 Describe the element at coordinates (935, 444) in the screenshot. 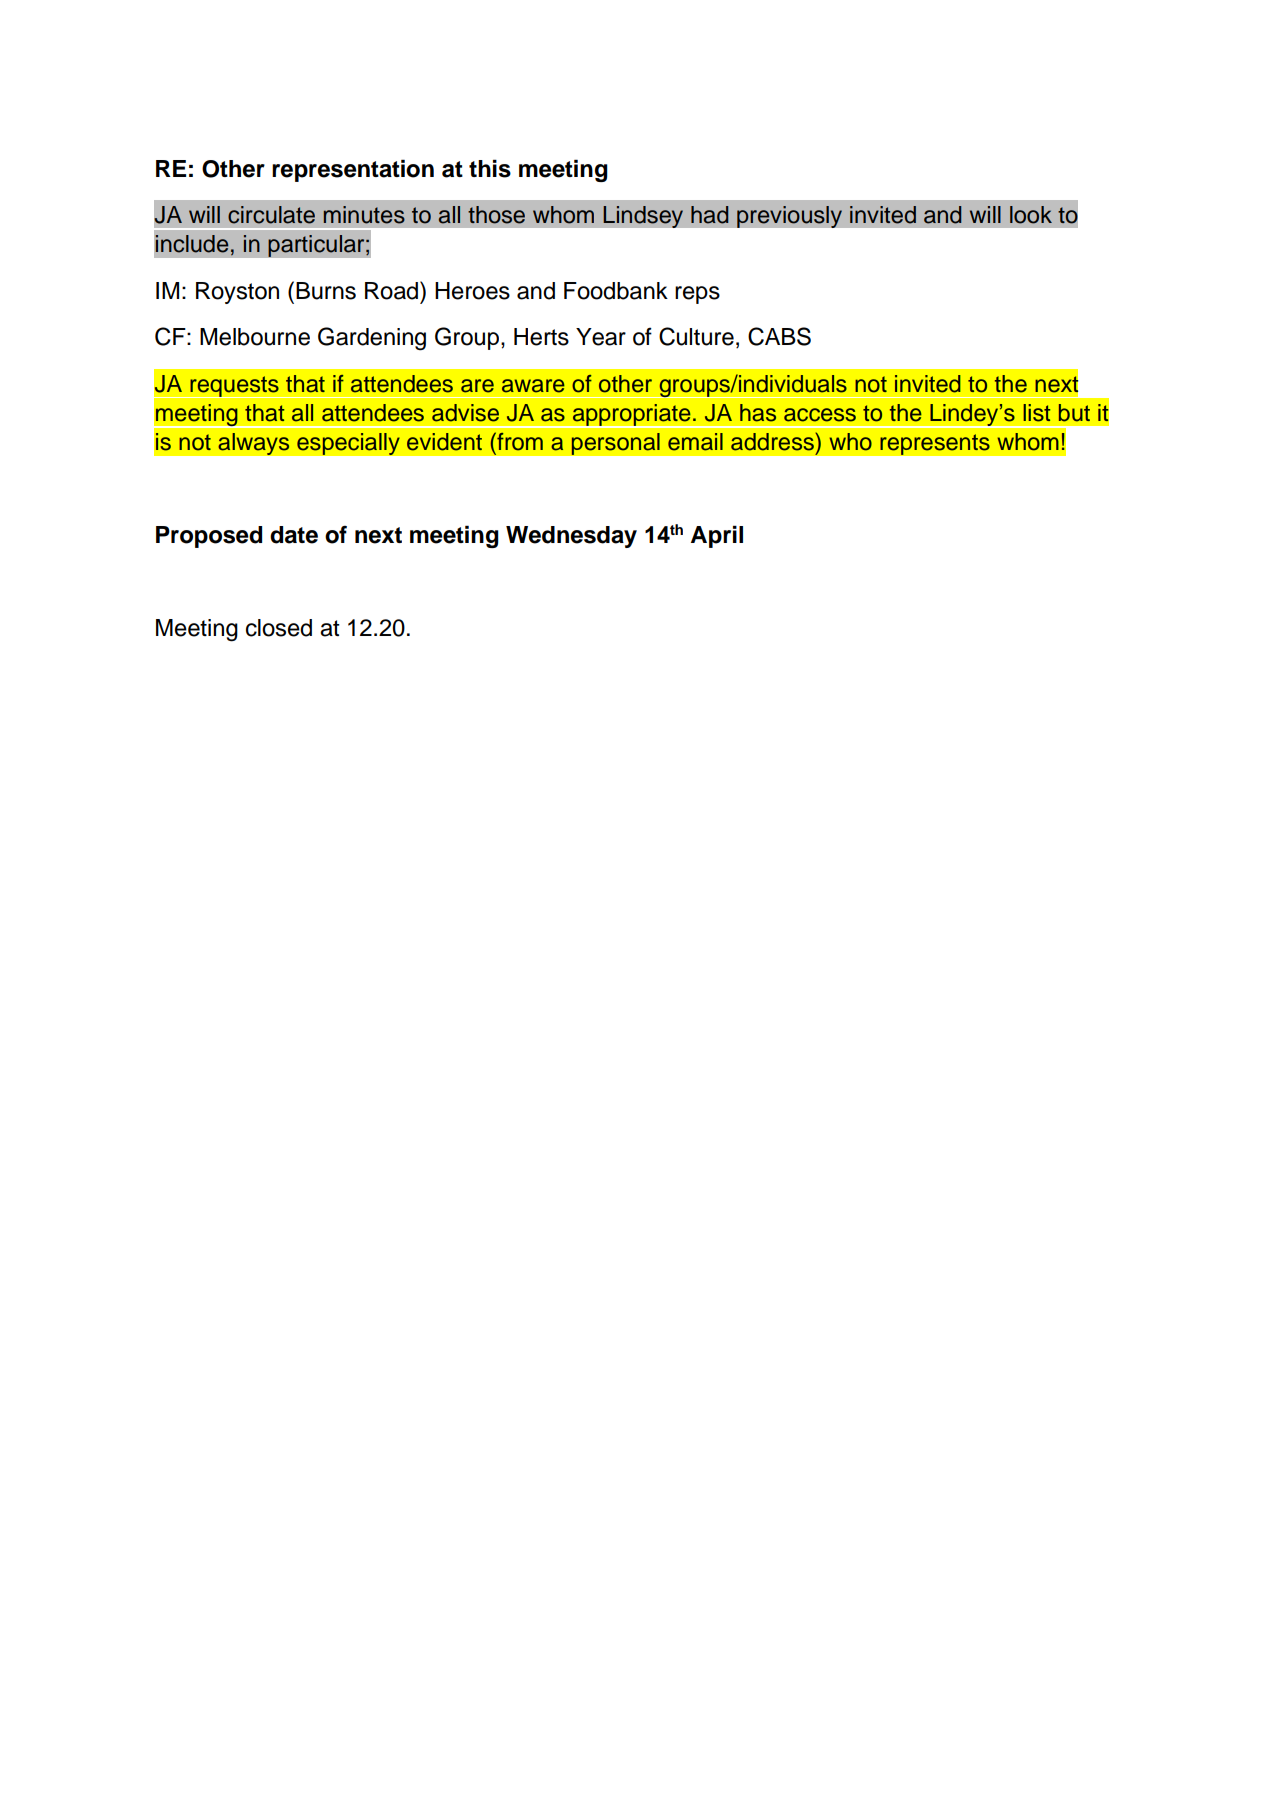

I see `represents` at that location.
